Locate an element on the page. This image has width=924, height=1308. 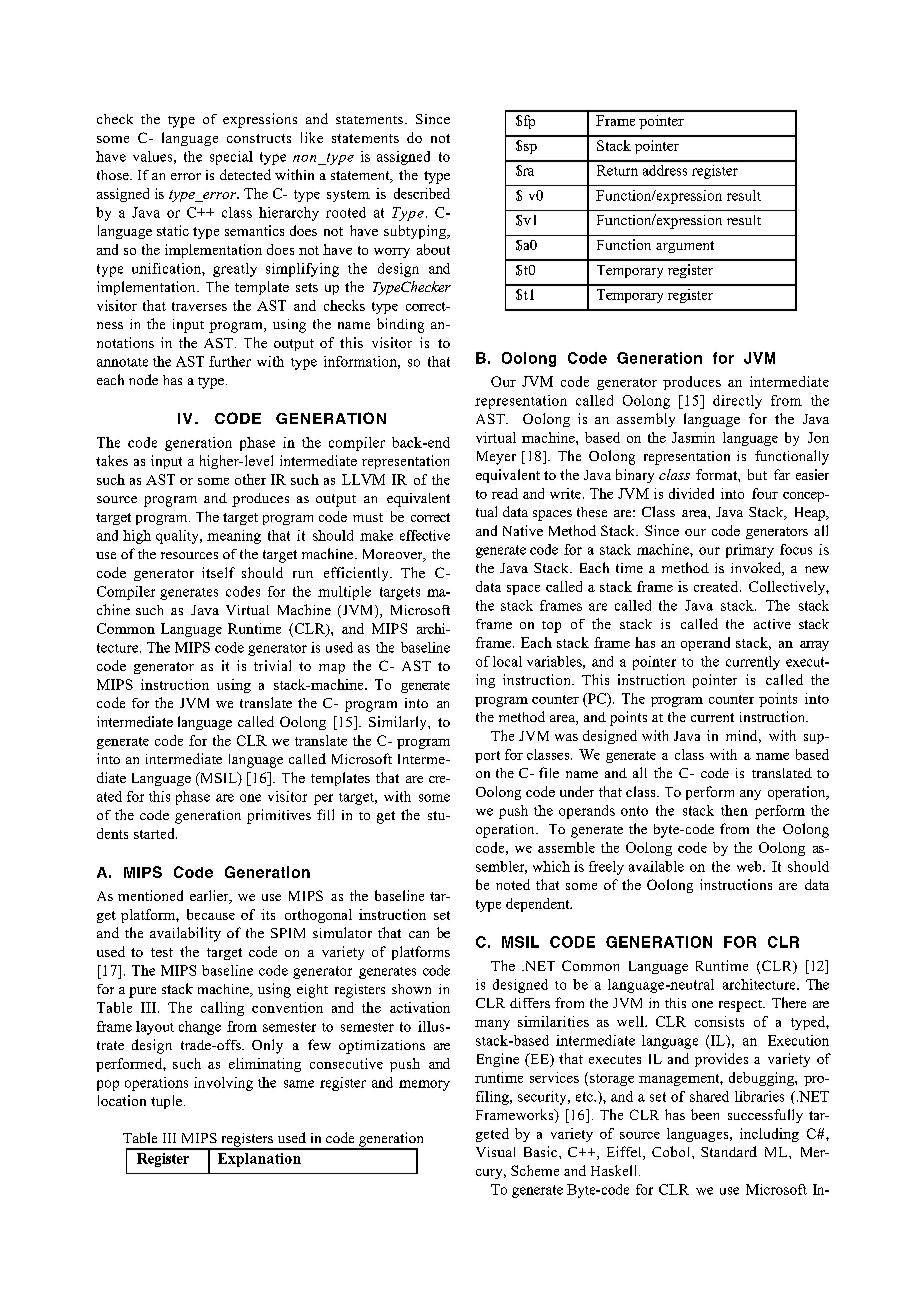
tuple is located at coordinates (166, 1102).
